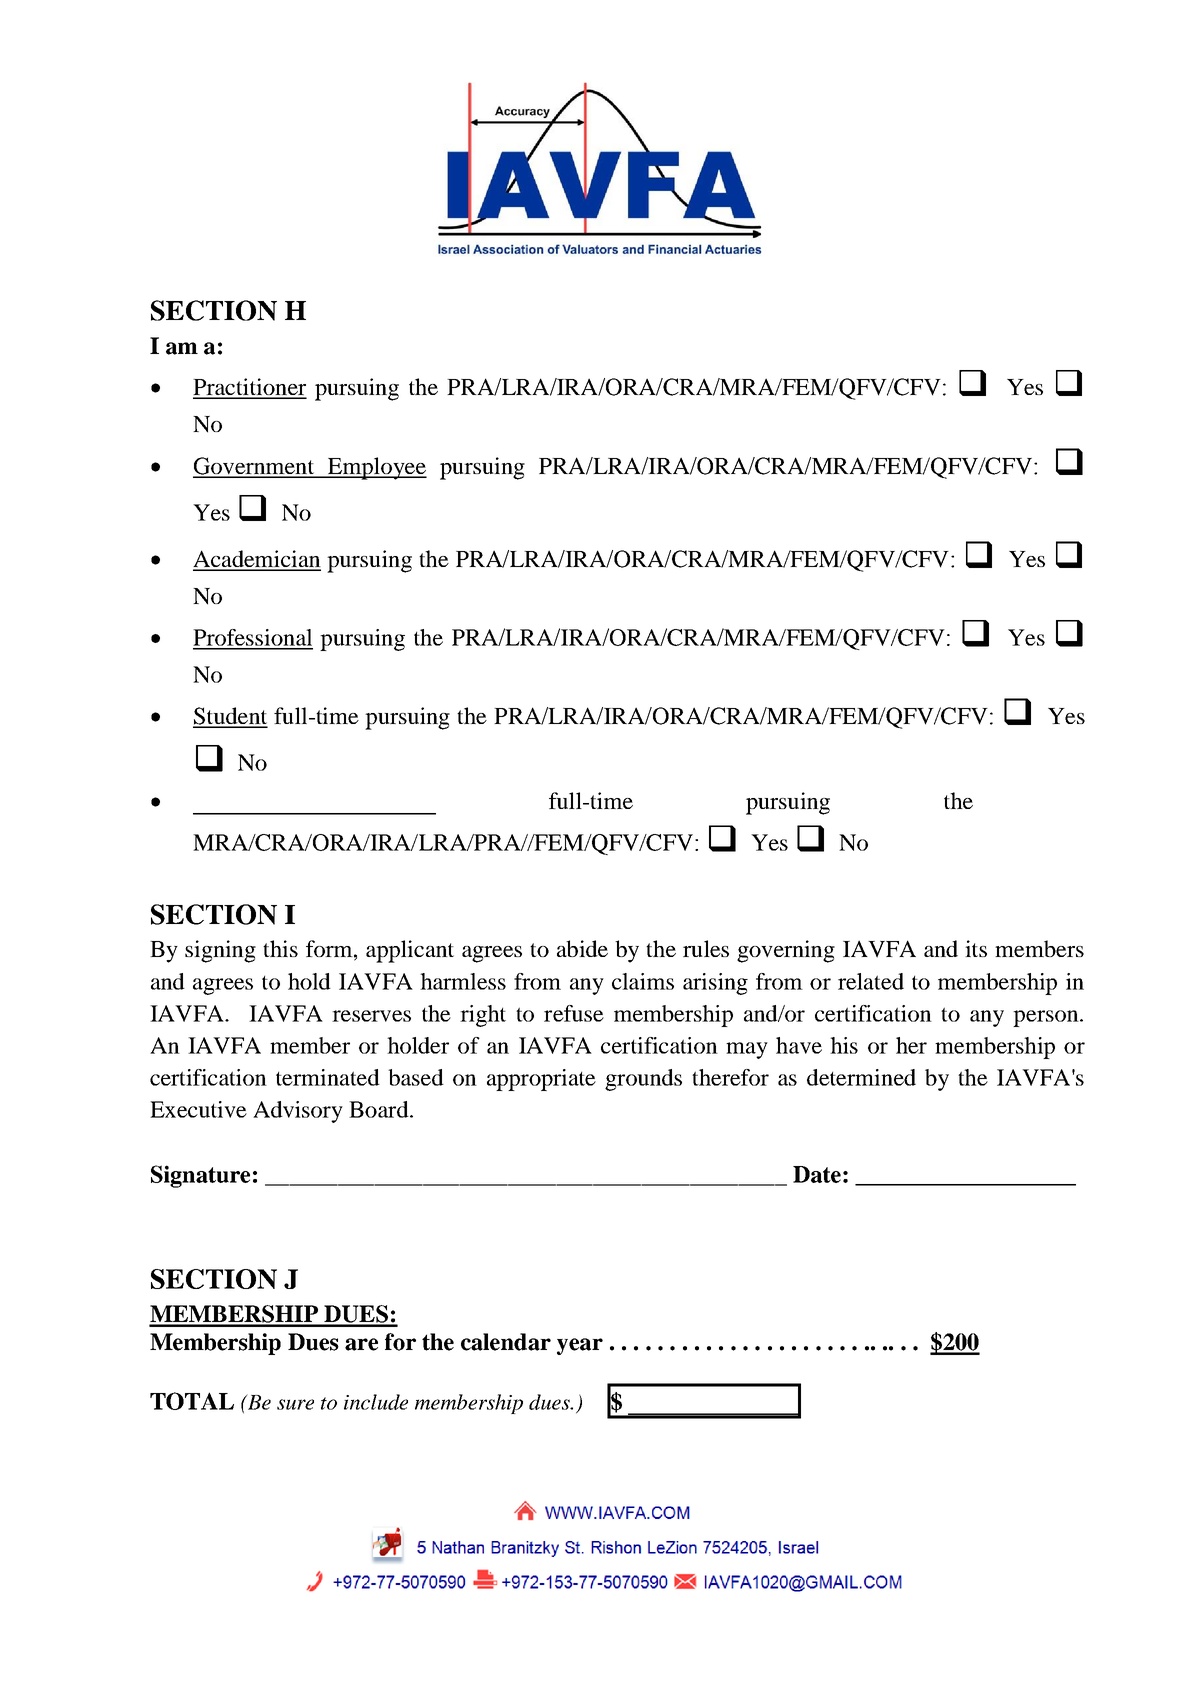  What do you see at coordinates (295, 1404) in the screenshot?
I see `sure` at bounding box center [295, 1404].
